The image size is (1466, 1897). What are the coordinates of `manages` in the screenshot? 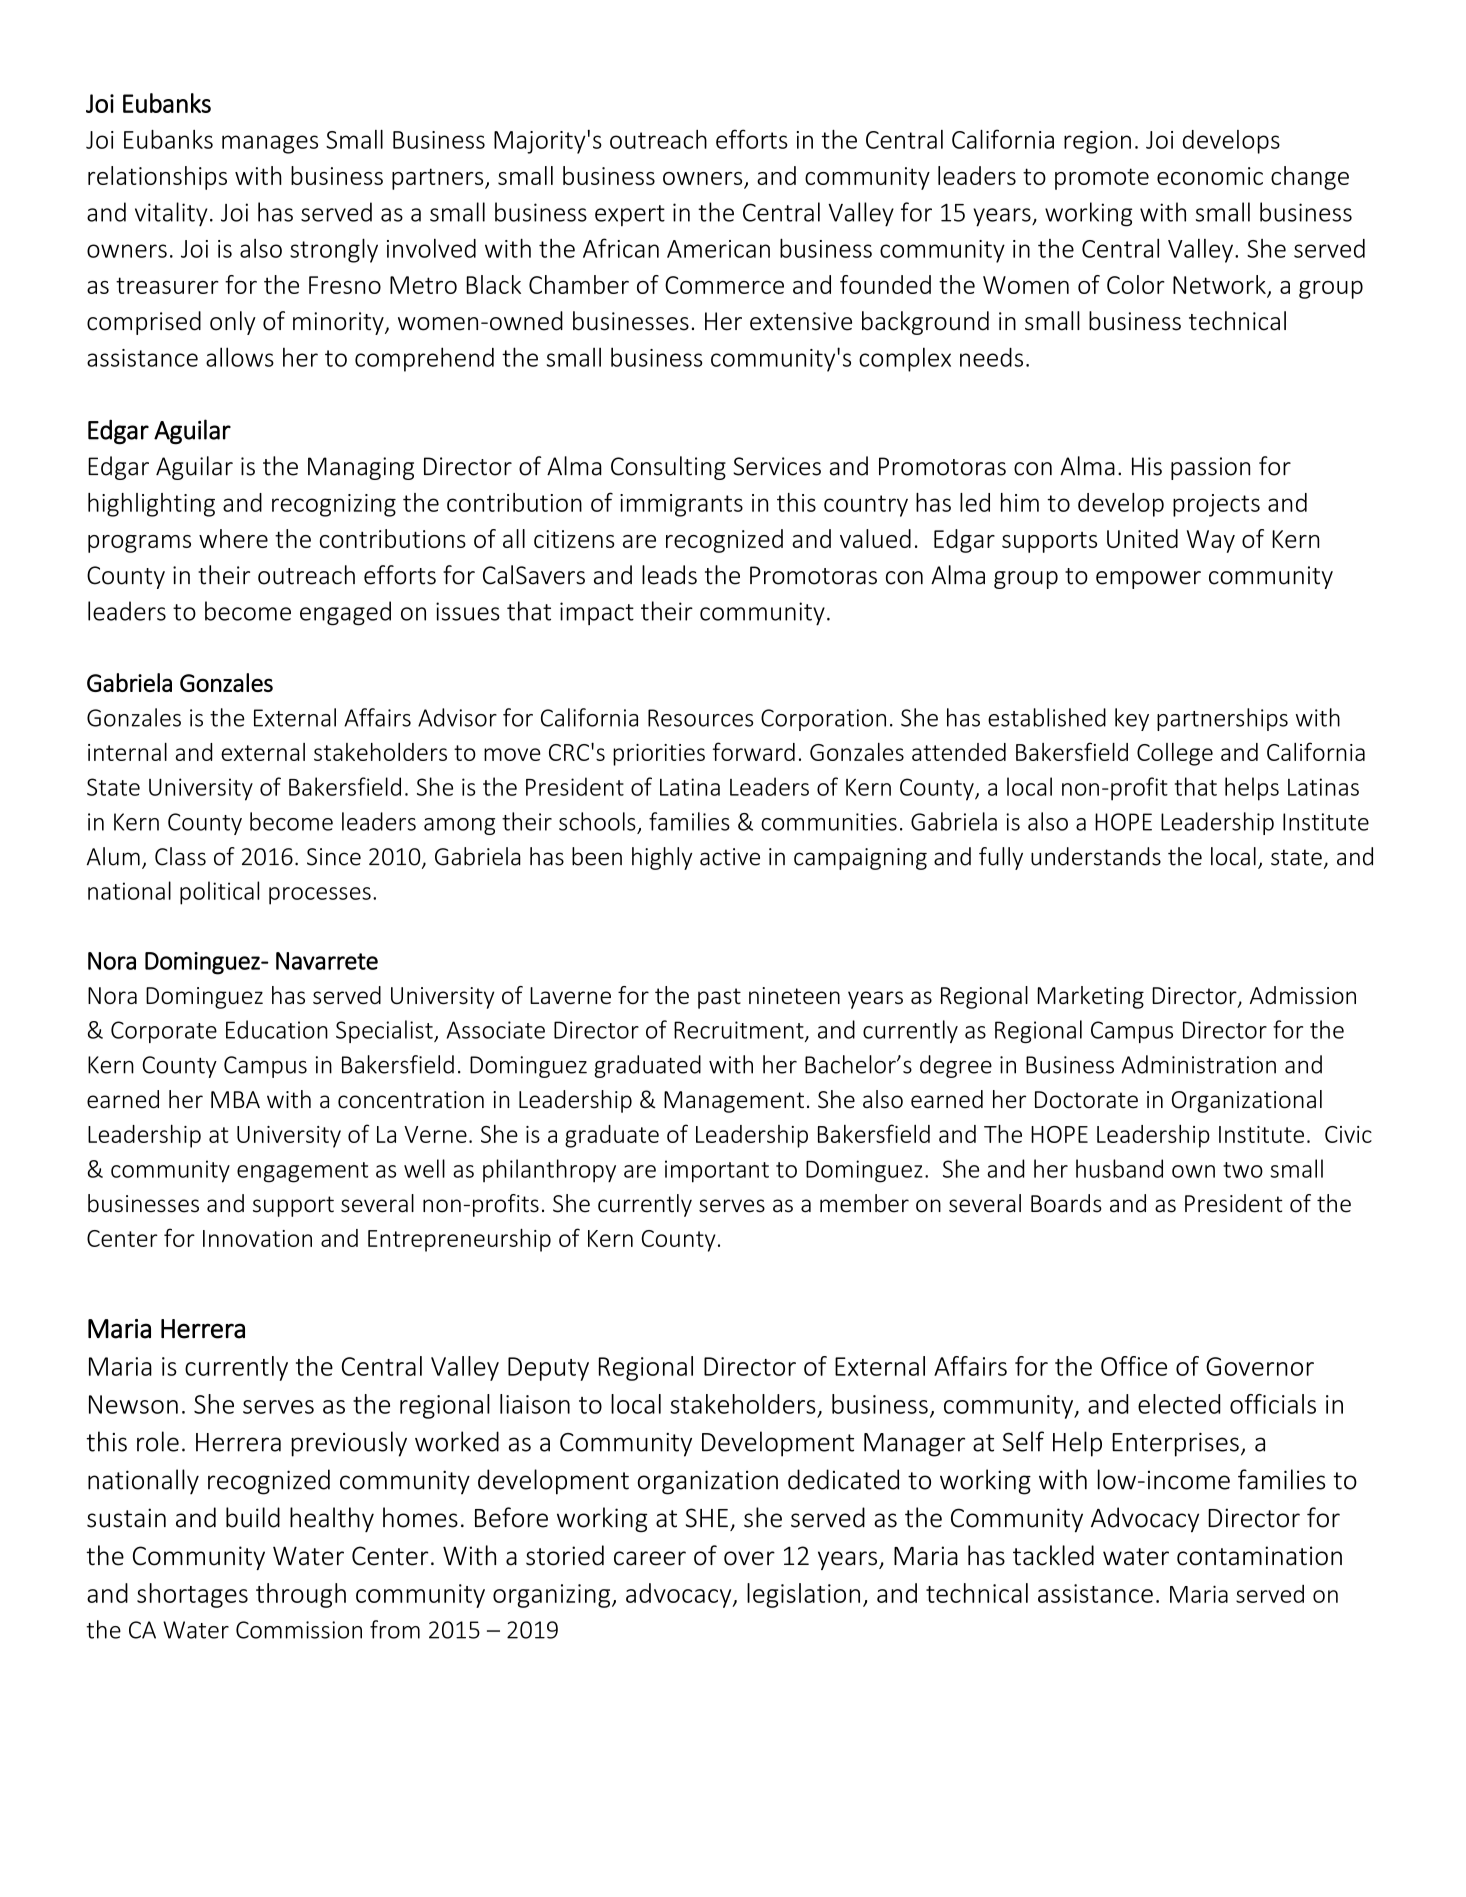 It's located at (270, 144).
